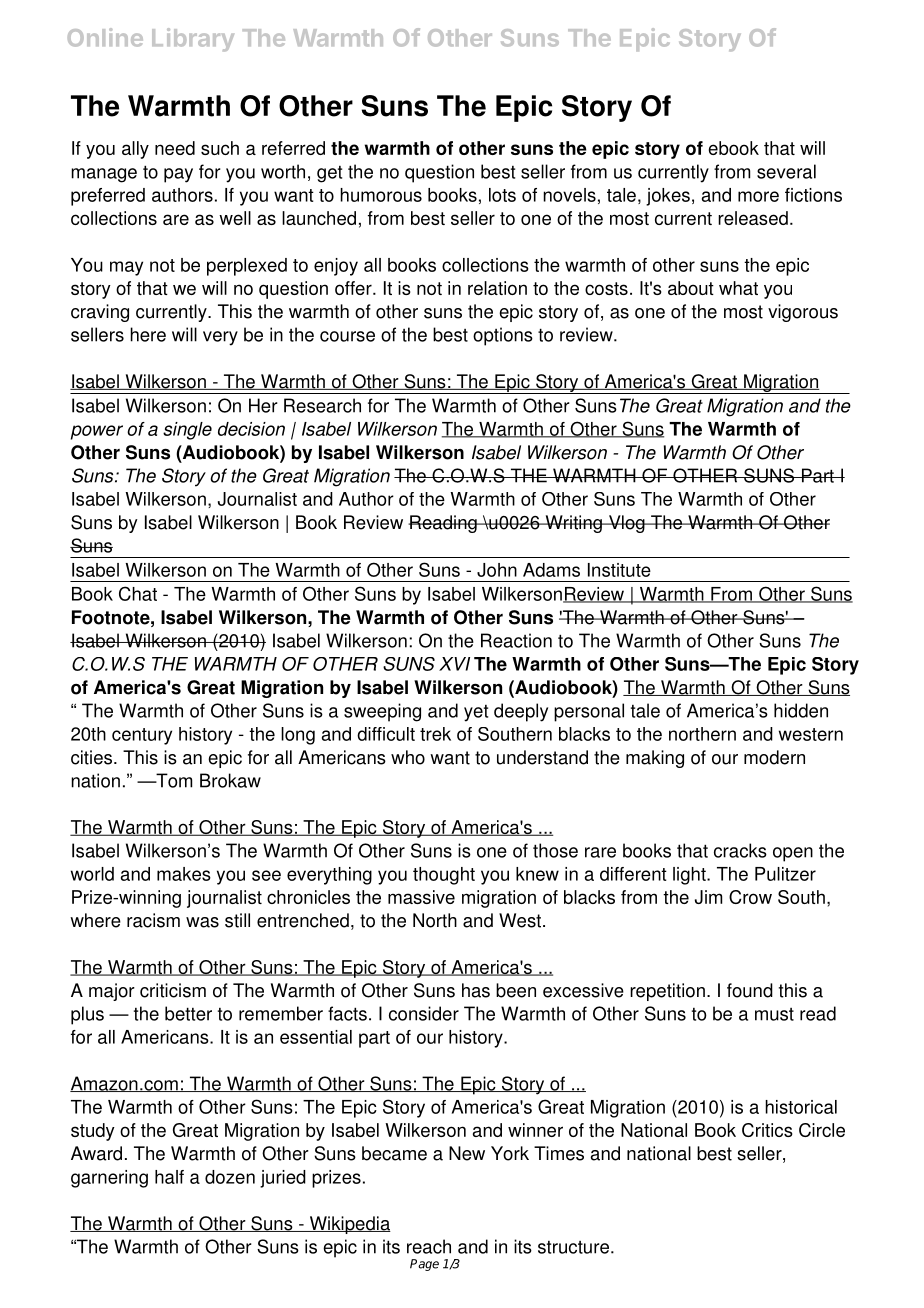 This document has width=924, height=1308. What do you see at coordinates (444, 876) in the document?
I see `thought` at bounding box center [444, 876].
